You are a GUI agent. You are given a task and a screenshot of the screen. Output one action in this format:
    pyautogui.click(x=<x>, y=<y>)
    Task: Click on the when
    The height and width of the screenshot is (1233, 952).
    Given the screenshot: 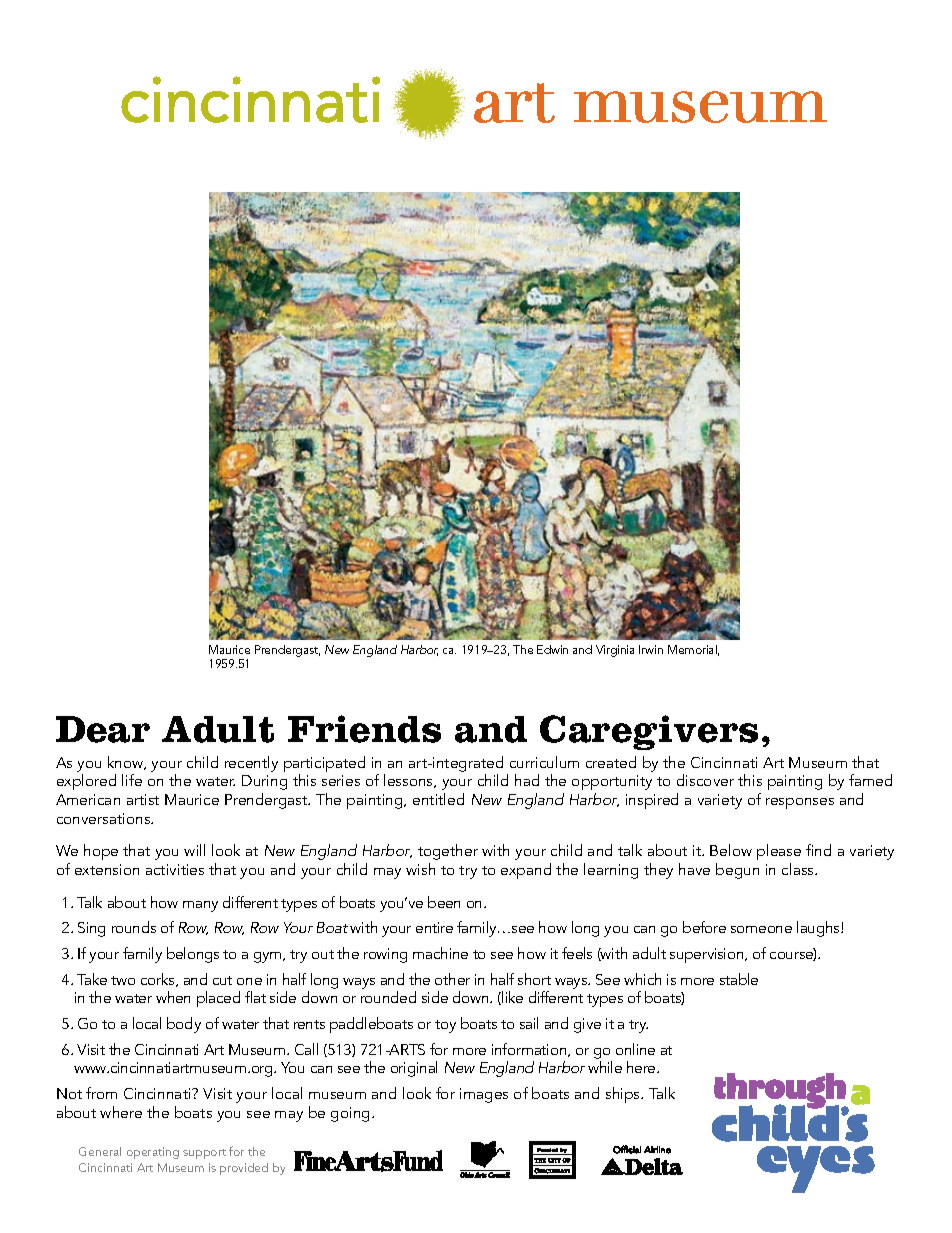 What is the action you would take?
    pyautogui.click(x=173, y=997)
